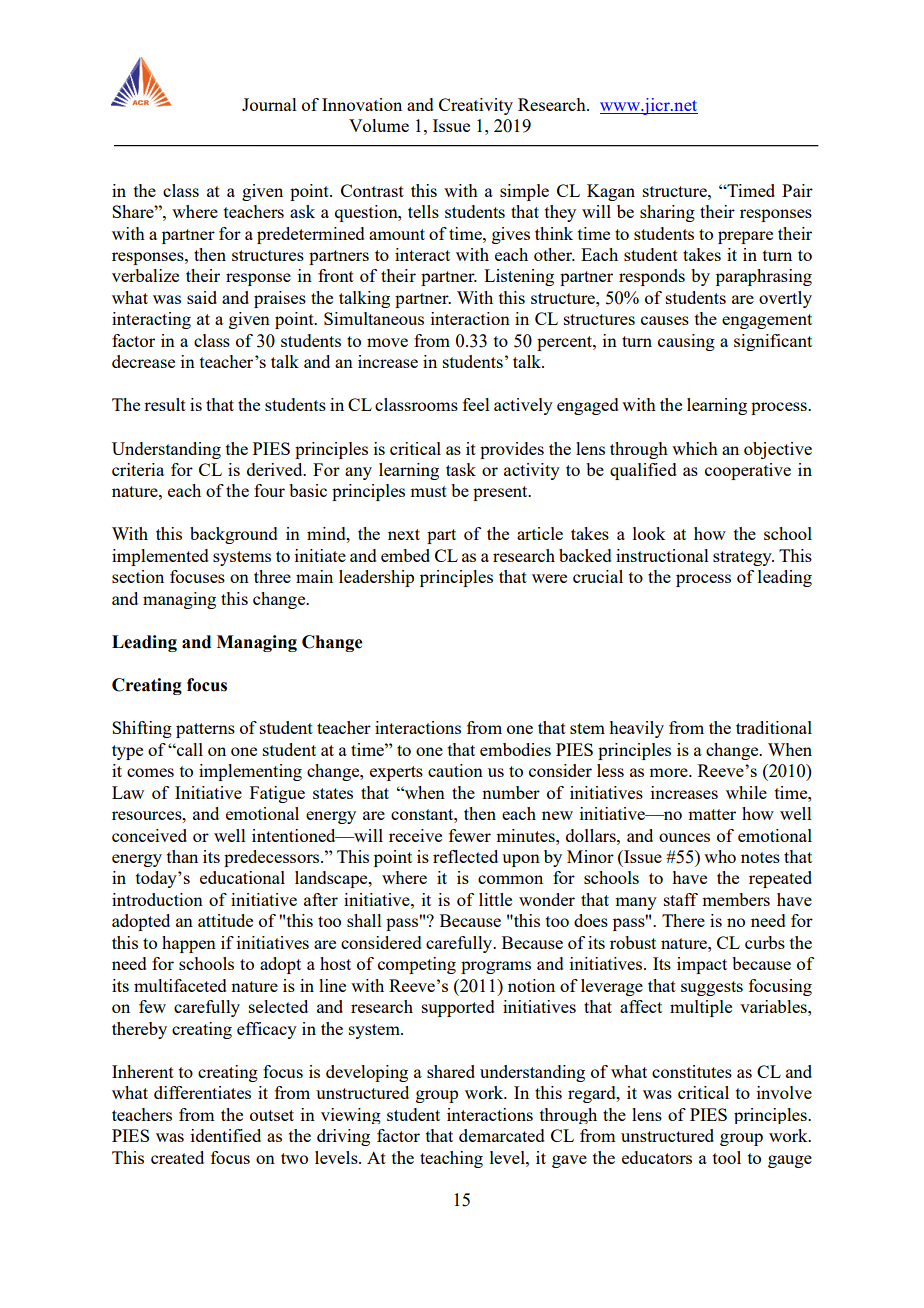 This screenshot has width=924, height=1308. Describe the element at coordinates (226, 1135) in the screenshot. I see `identified` at that location.
